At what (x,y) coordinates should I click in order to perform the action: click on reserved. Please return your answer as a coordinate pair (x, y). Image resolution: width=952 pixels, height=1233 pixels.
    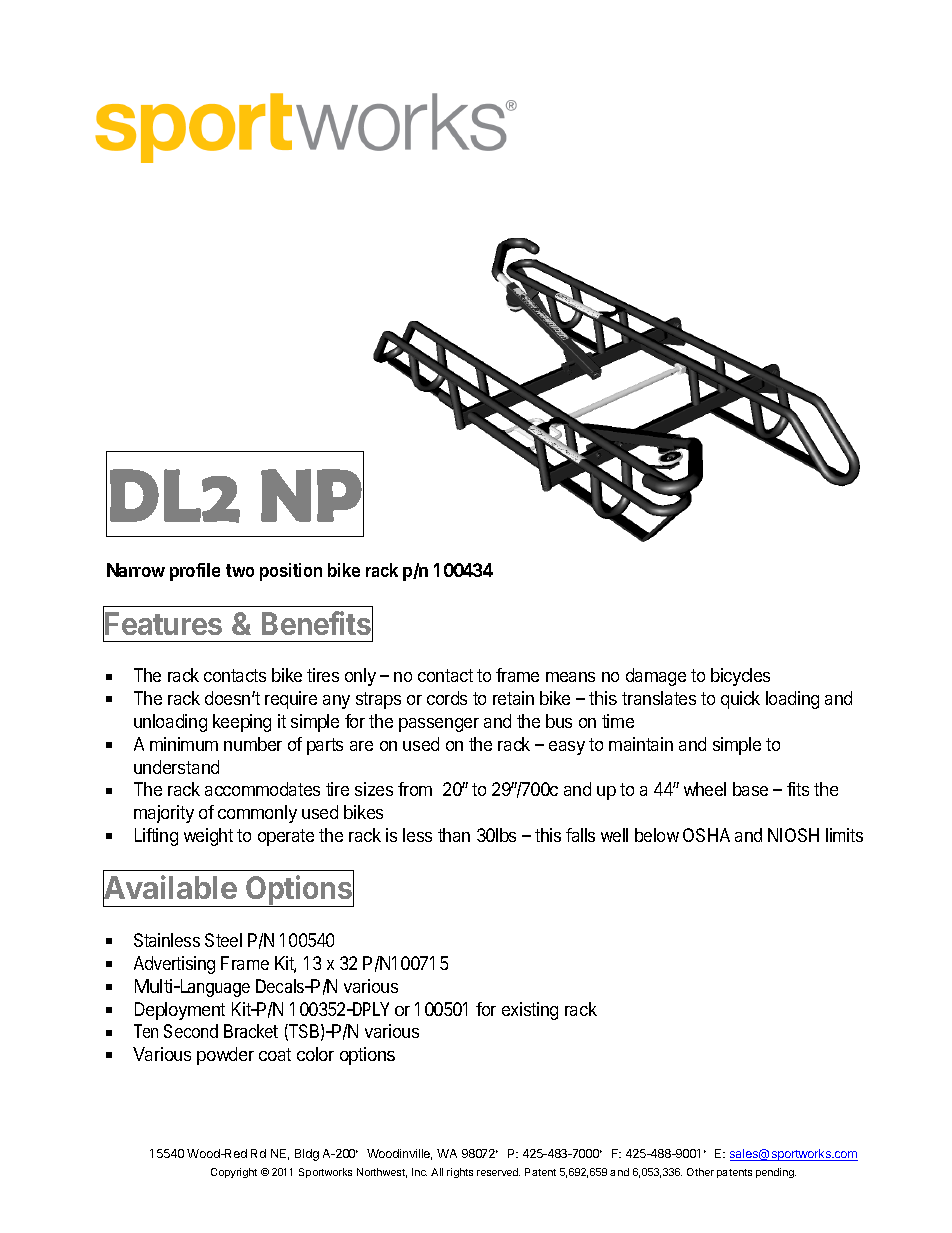
    Looking at the image, I should click on (498, 1172).
